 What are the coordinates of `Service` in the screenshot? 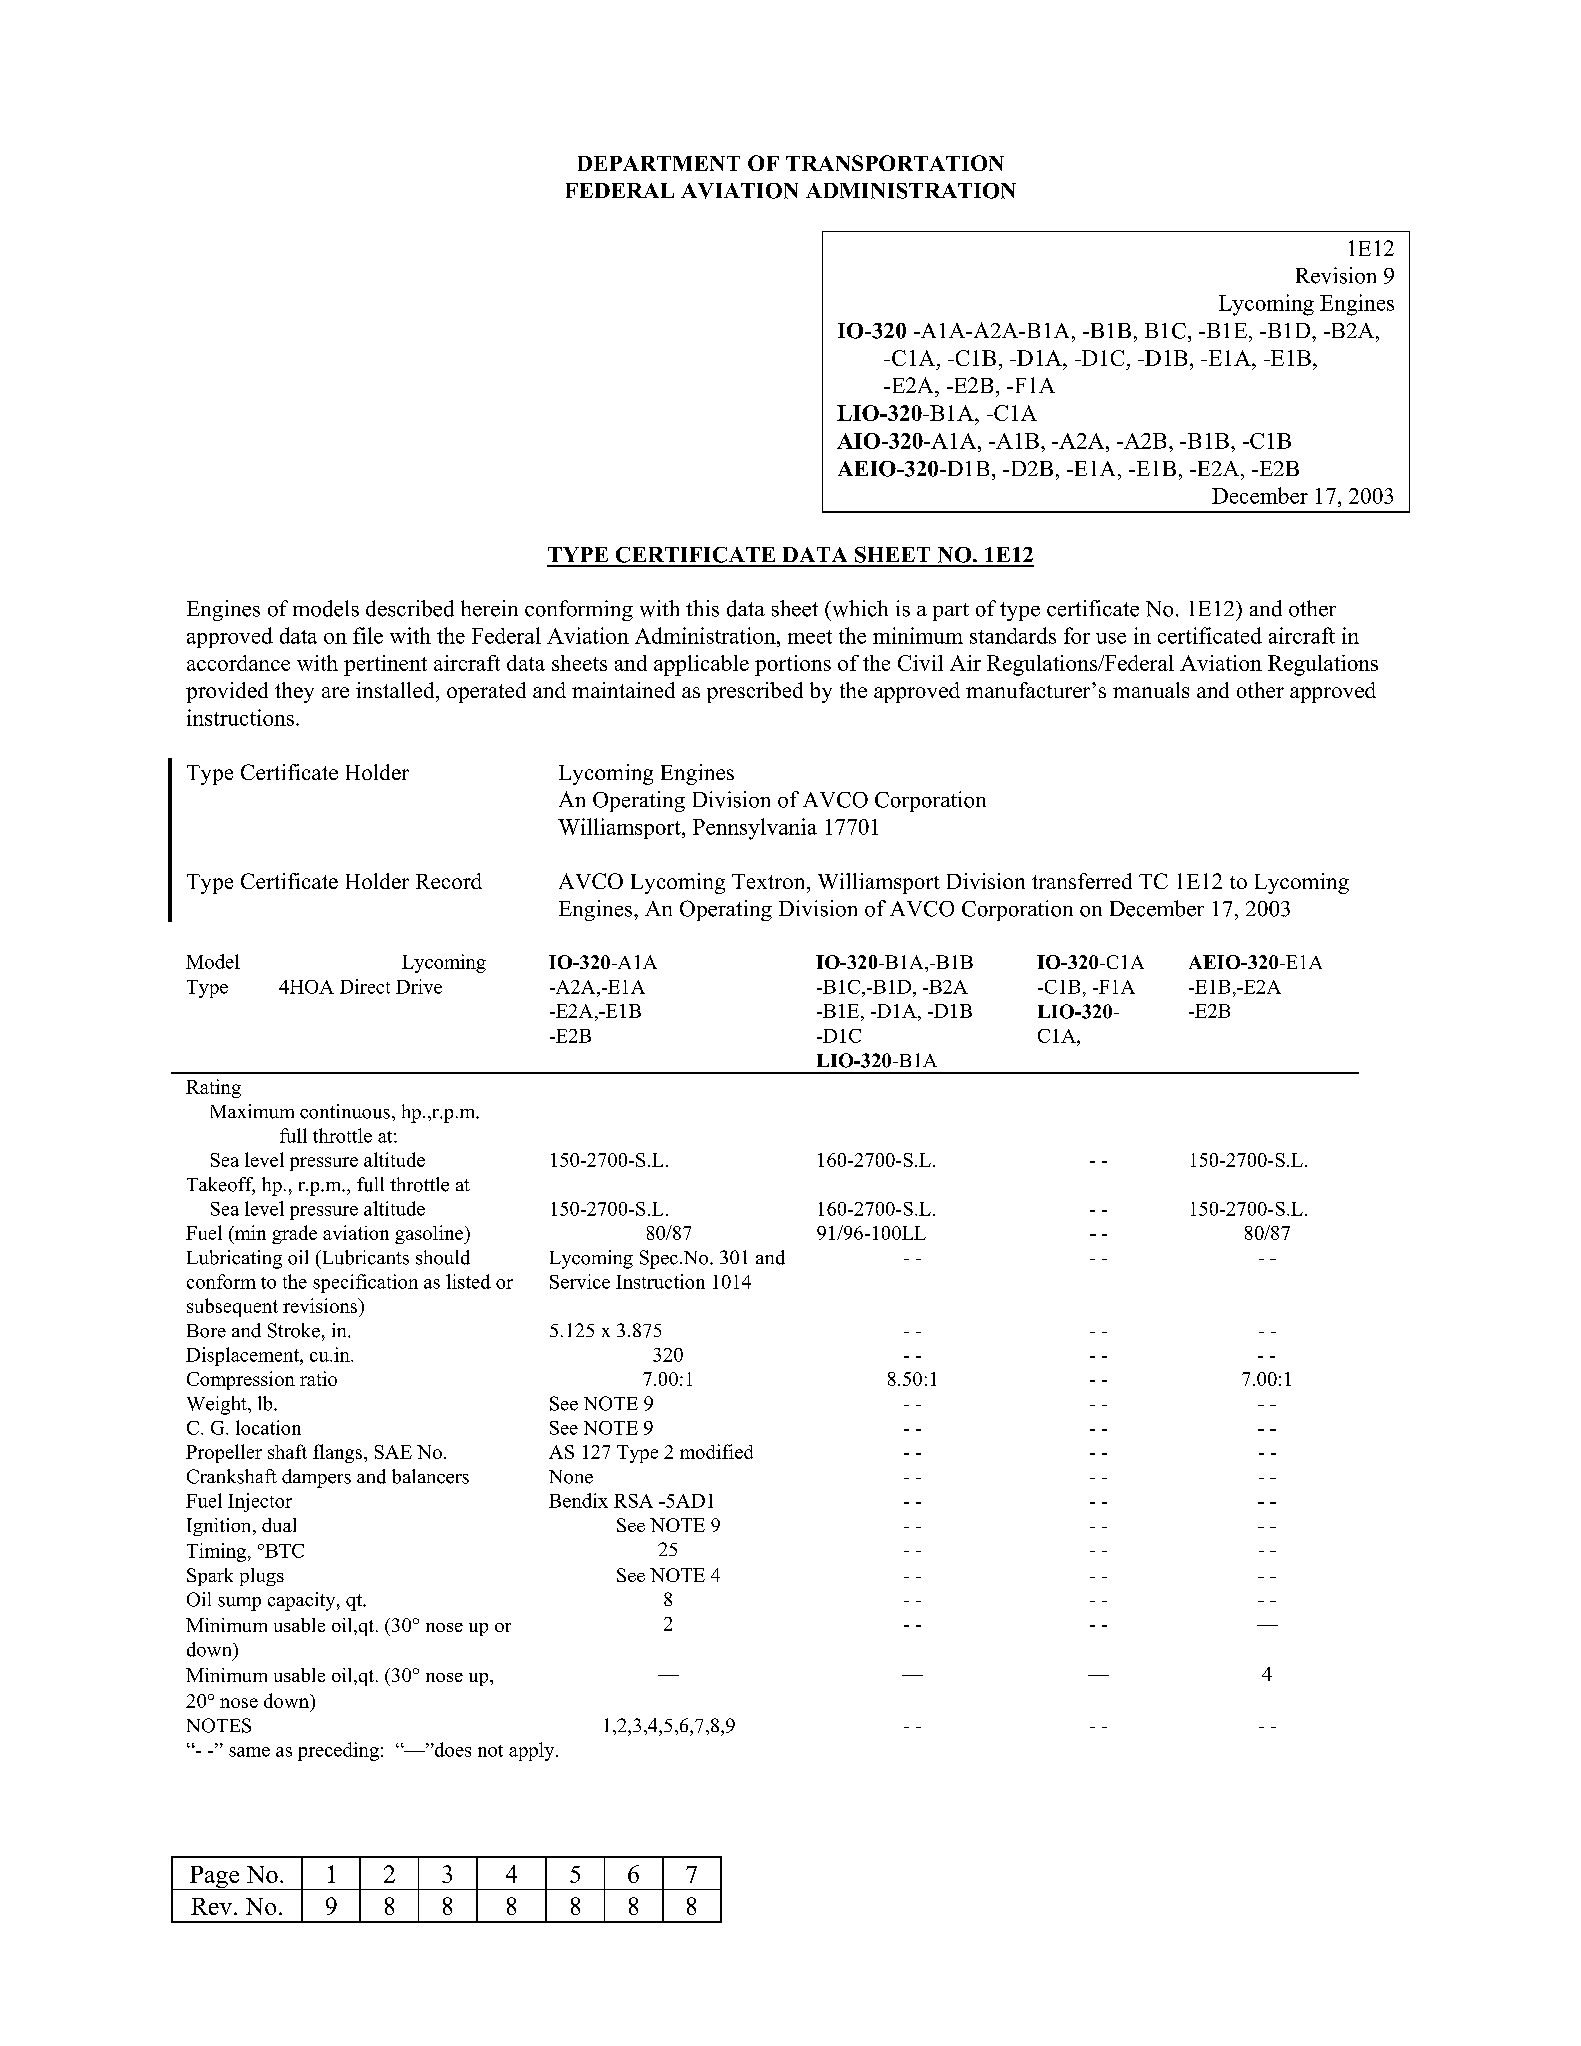 It's located at (580, 1281).
